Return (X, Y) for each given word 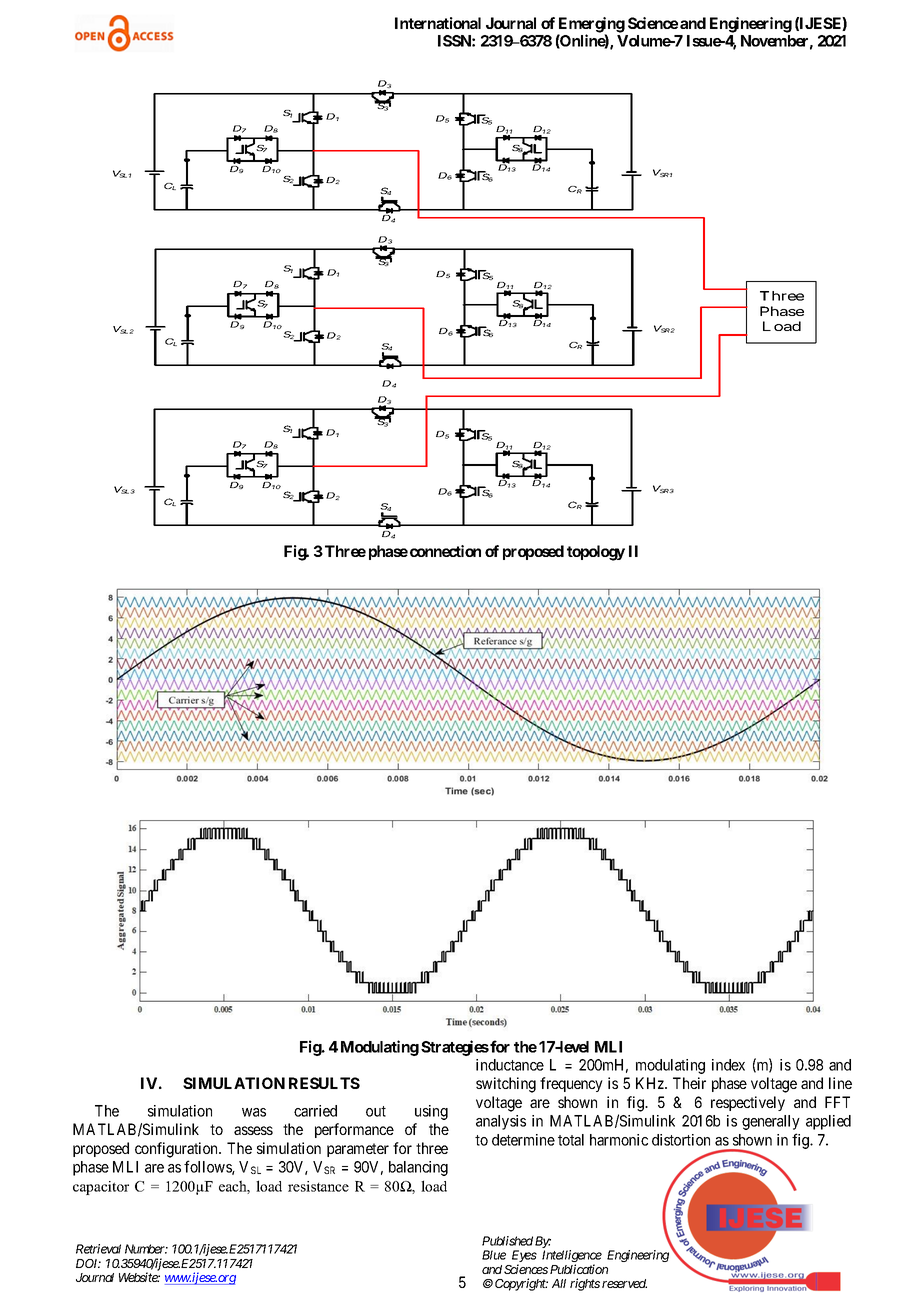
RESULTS (324, 1083)
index (728, 1065)
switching (506, 1085)
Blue (494, 1255)
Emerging (591, 26)
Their (689, 1083)
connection (445, 551)
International (438, 23)
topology (596, 553)
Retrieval (98, 1249)
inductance (510, 1065)
